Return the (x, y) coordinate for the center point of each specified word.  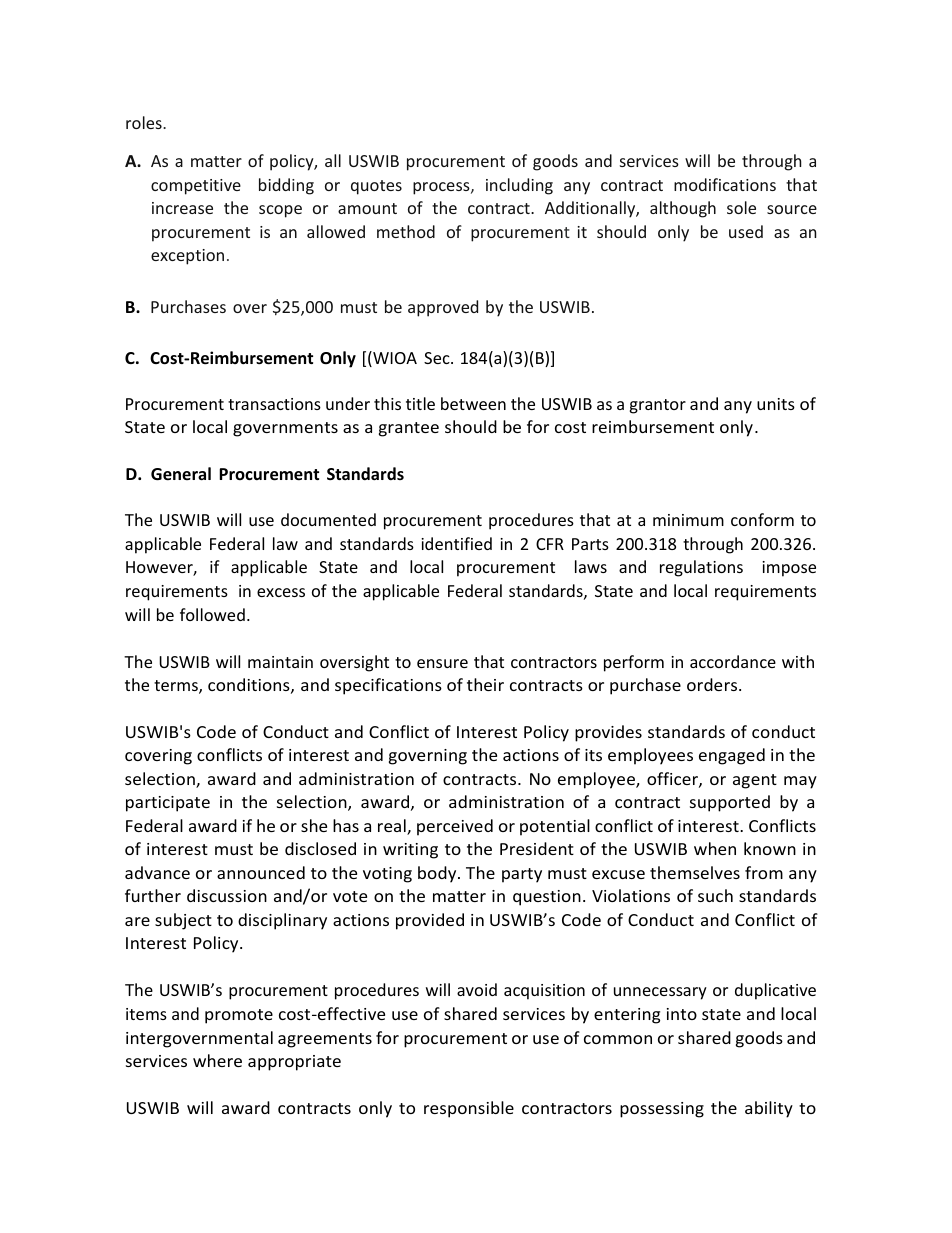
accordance (733, 661)
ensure (442, 663)
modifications (725, 184)
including (519, 186)
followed (212, 614)
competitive (196, 187)
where (217, 1060)
